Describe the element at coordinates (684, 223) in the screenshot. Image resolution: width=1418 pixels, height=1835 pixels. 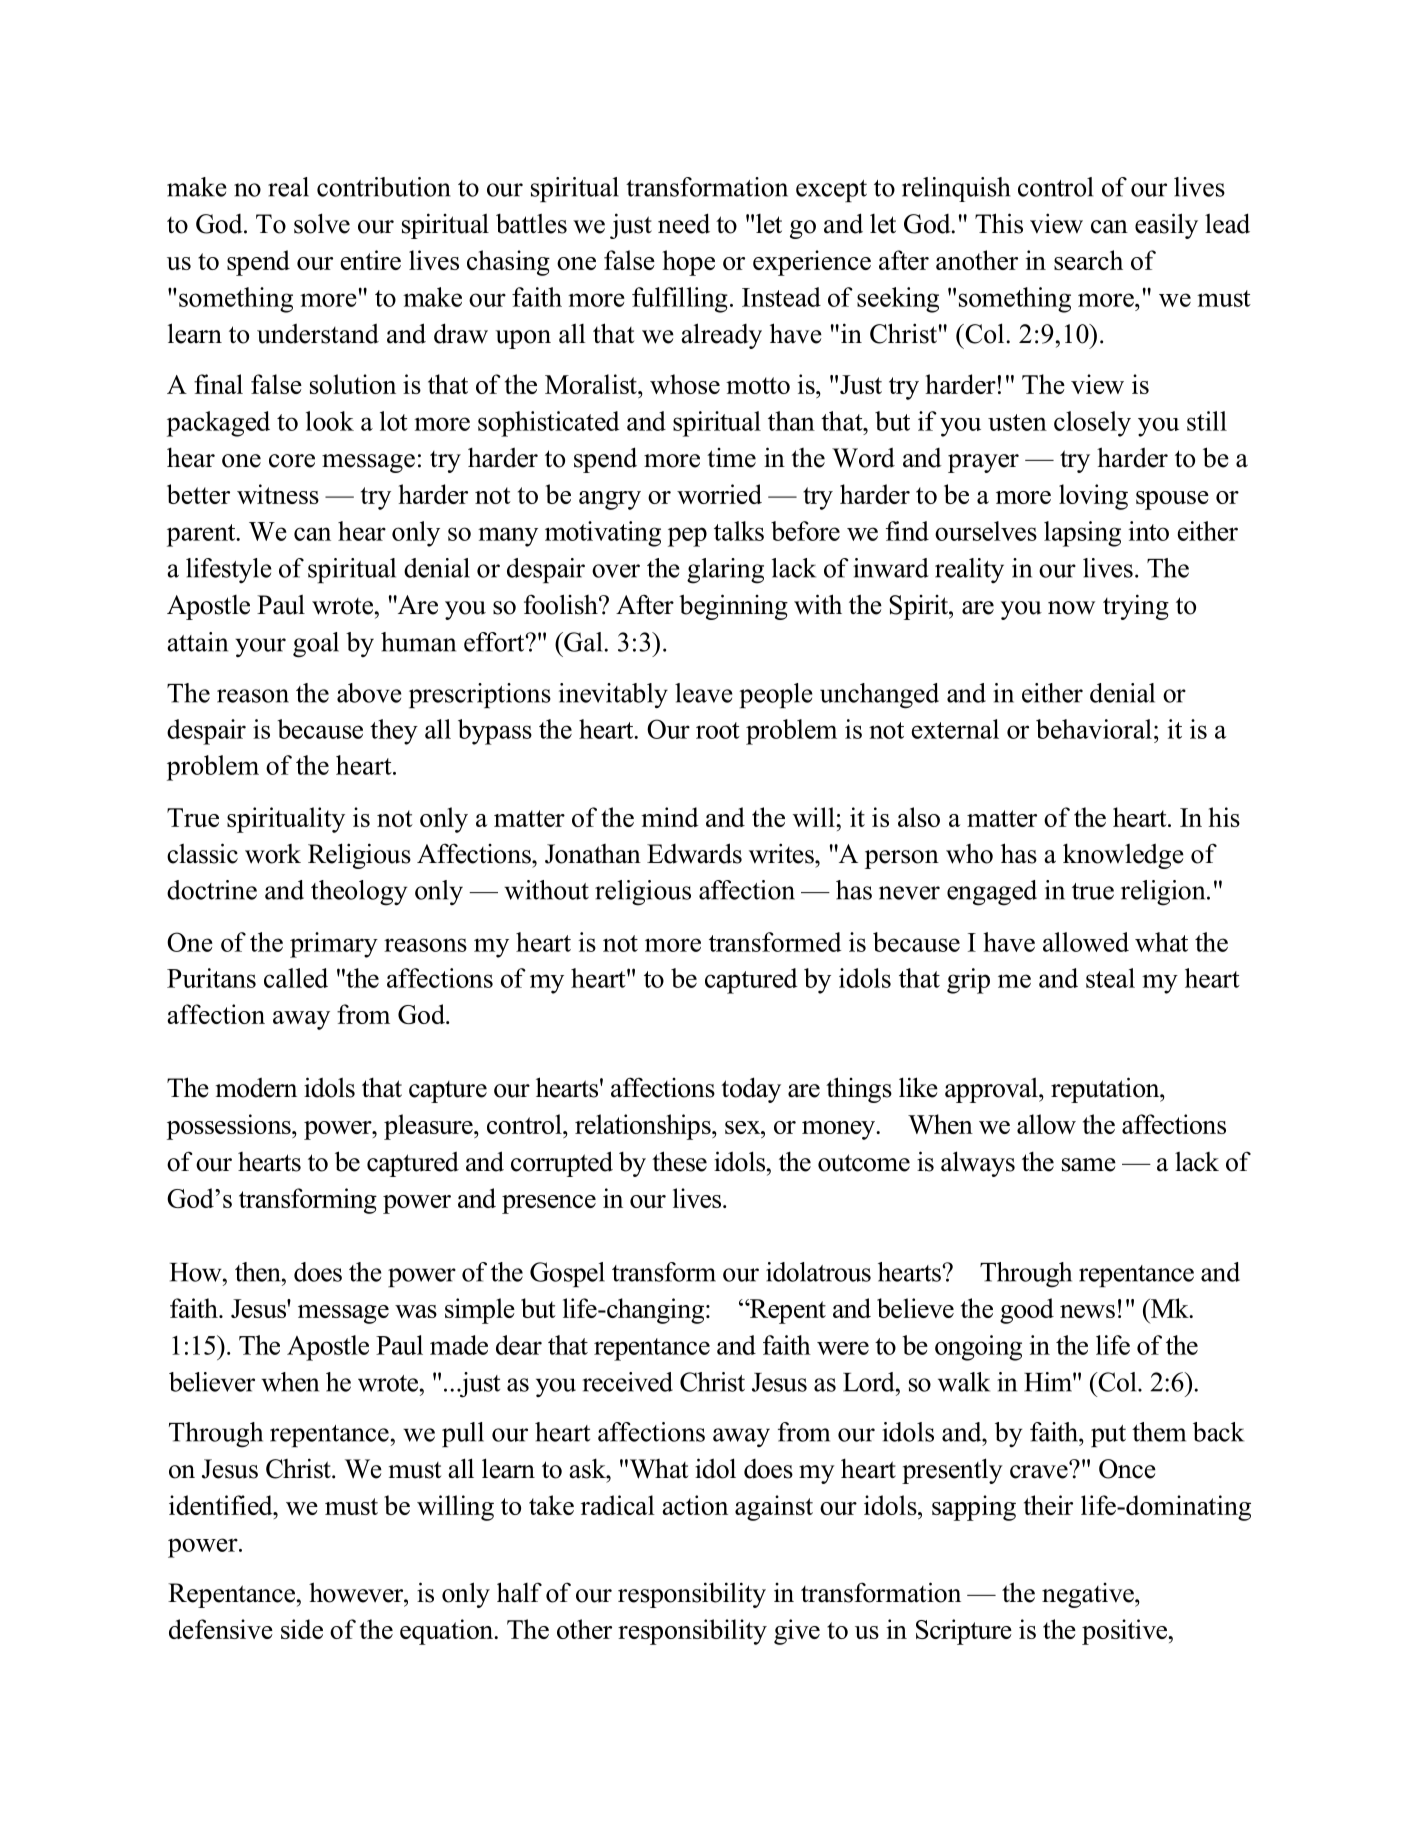
I see `need` at that location.
